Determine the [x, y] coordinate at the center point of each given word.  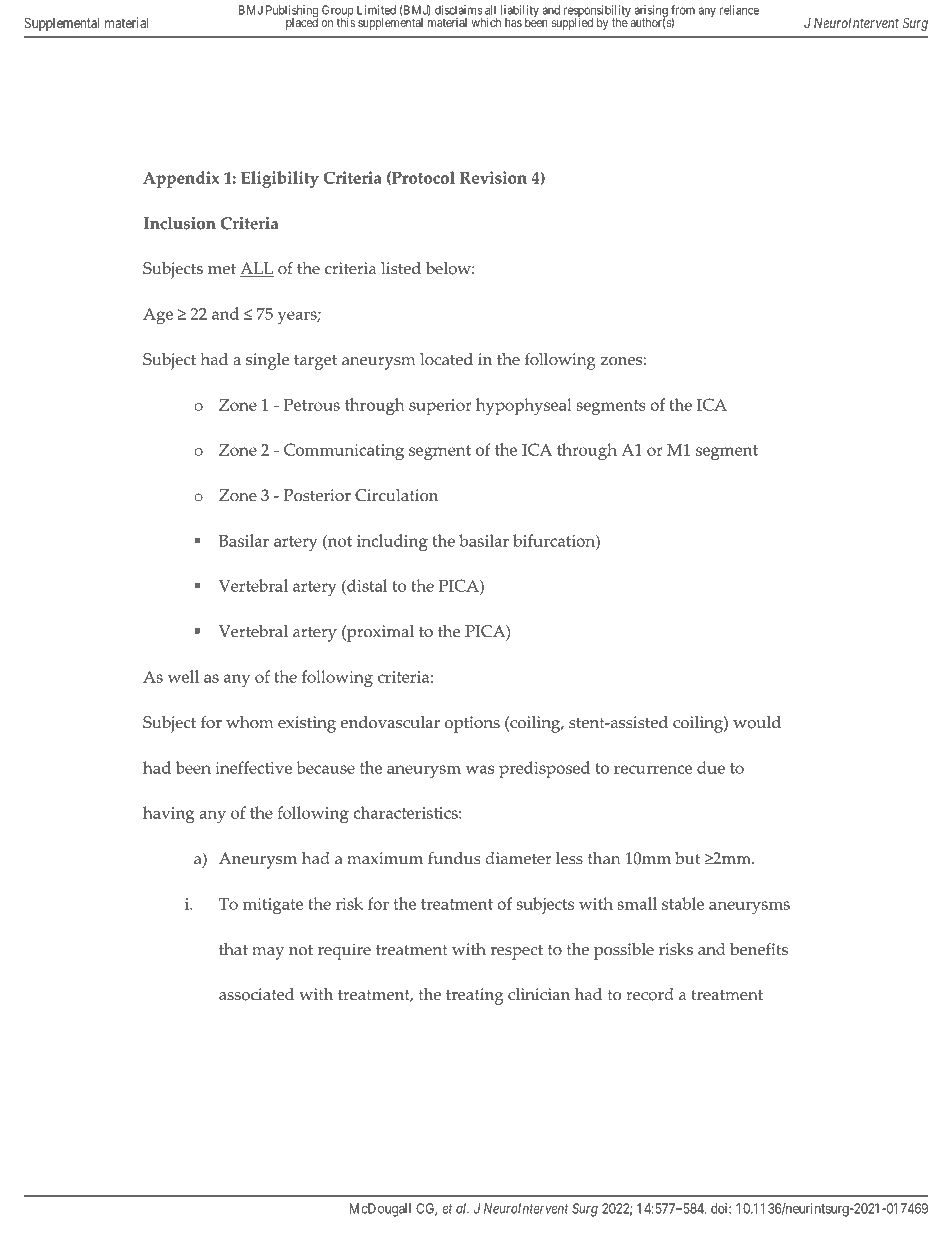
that [233, 949]
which [486, 22]
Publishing [292, 12]
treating [474, 996]
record [650, 994]
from [683, 10]
